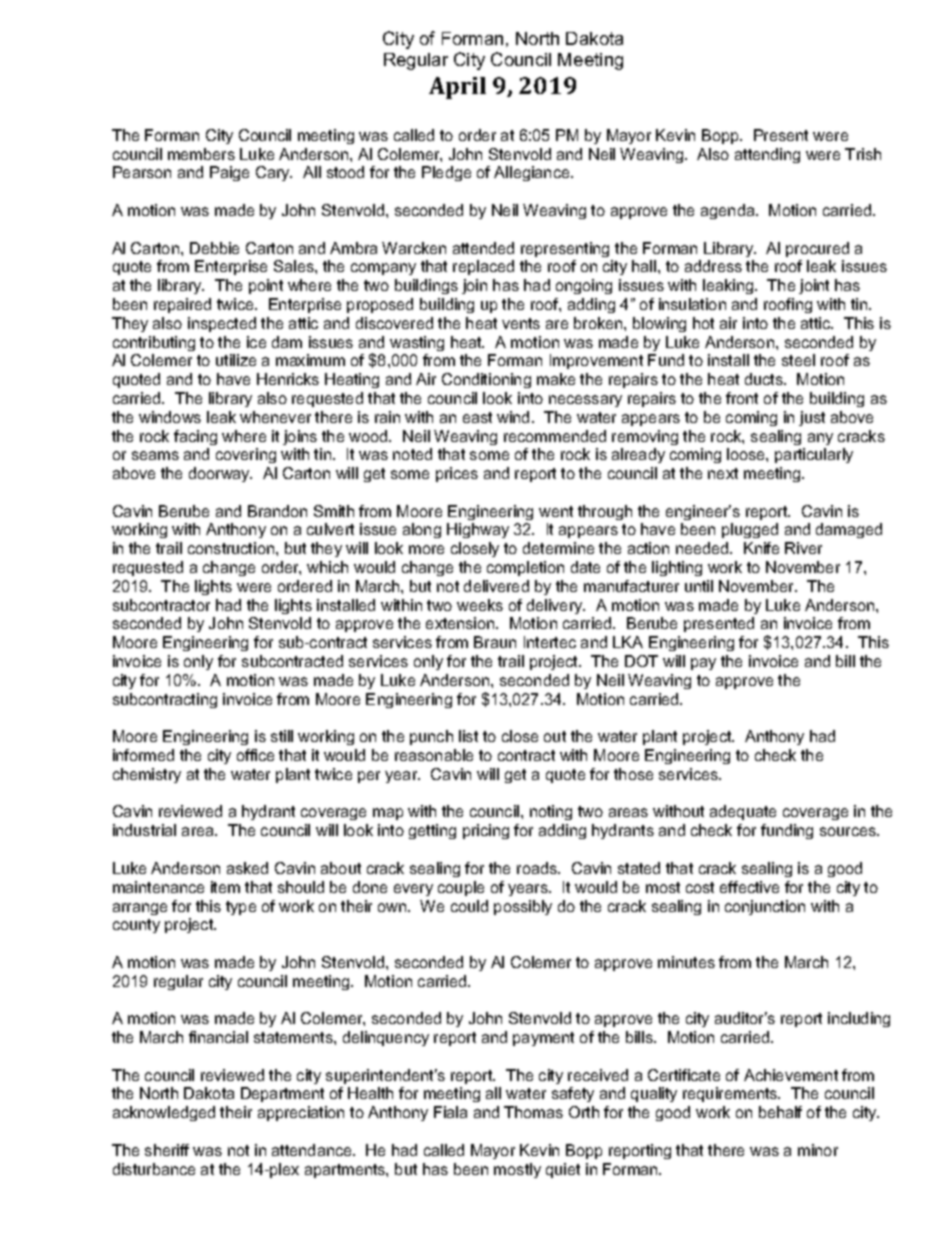 The image size is (952, 1233). What do you see at coordinates (222, 324) in the page?
I see `inspected` at bounding box center [222, 324].
